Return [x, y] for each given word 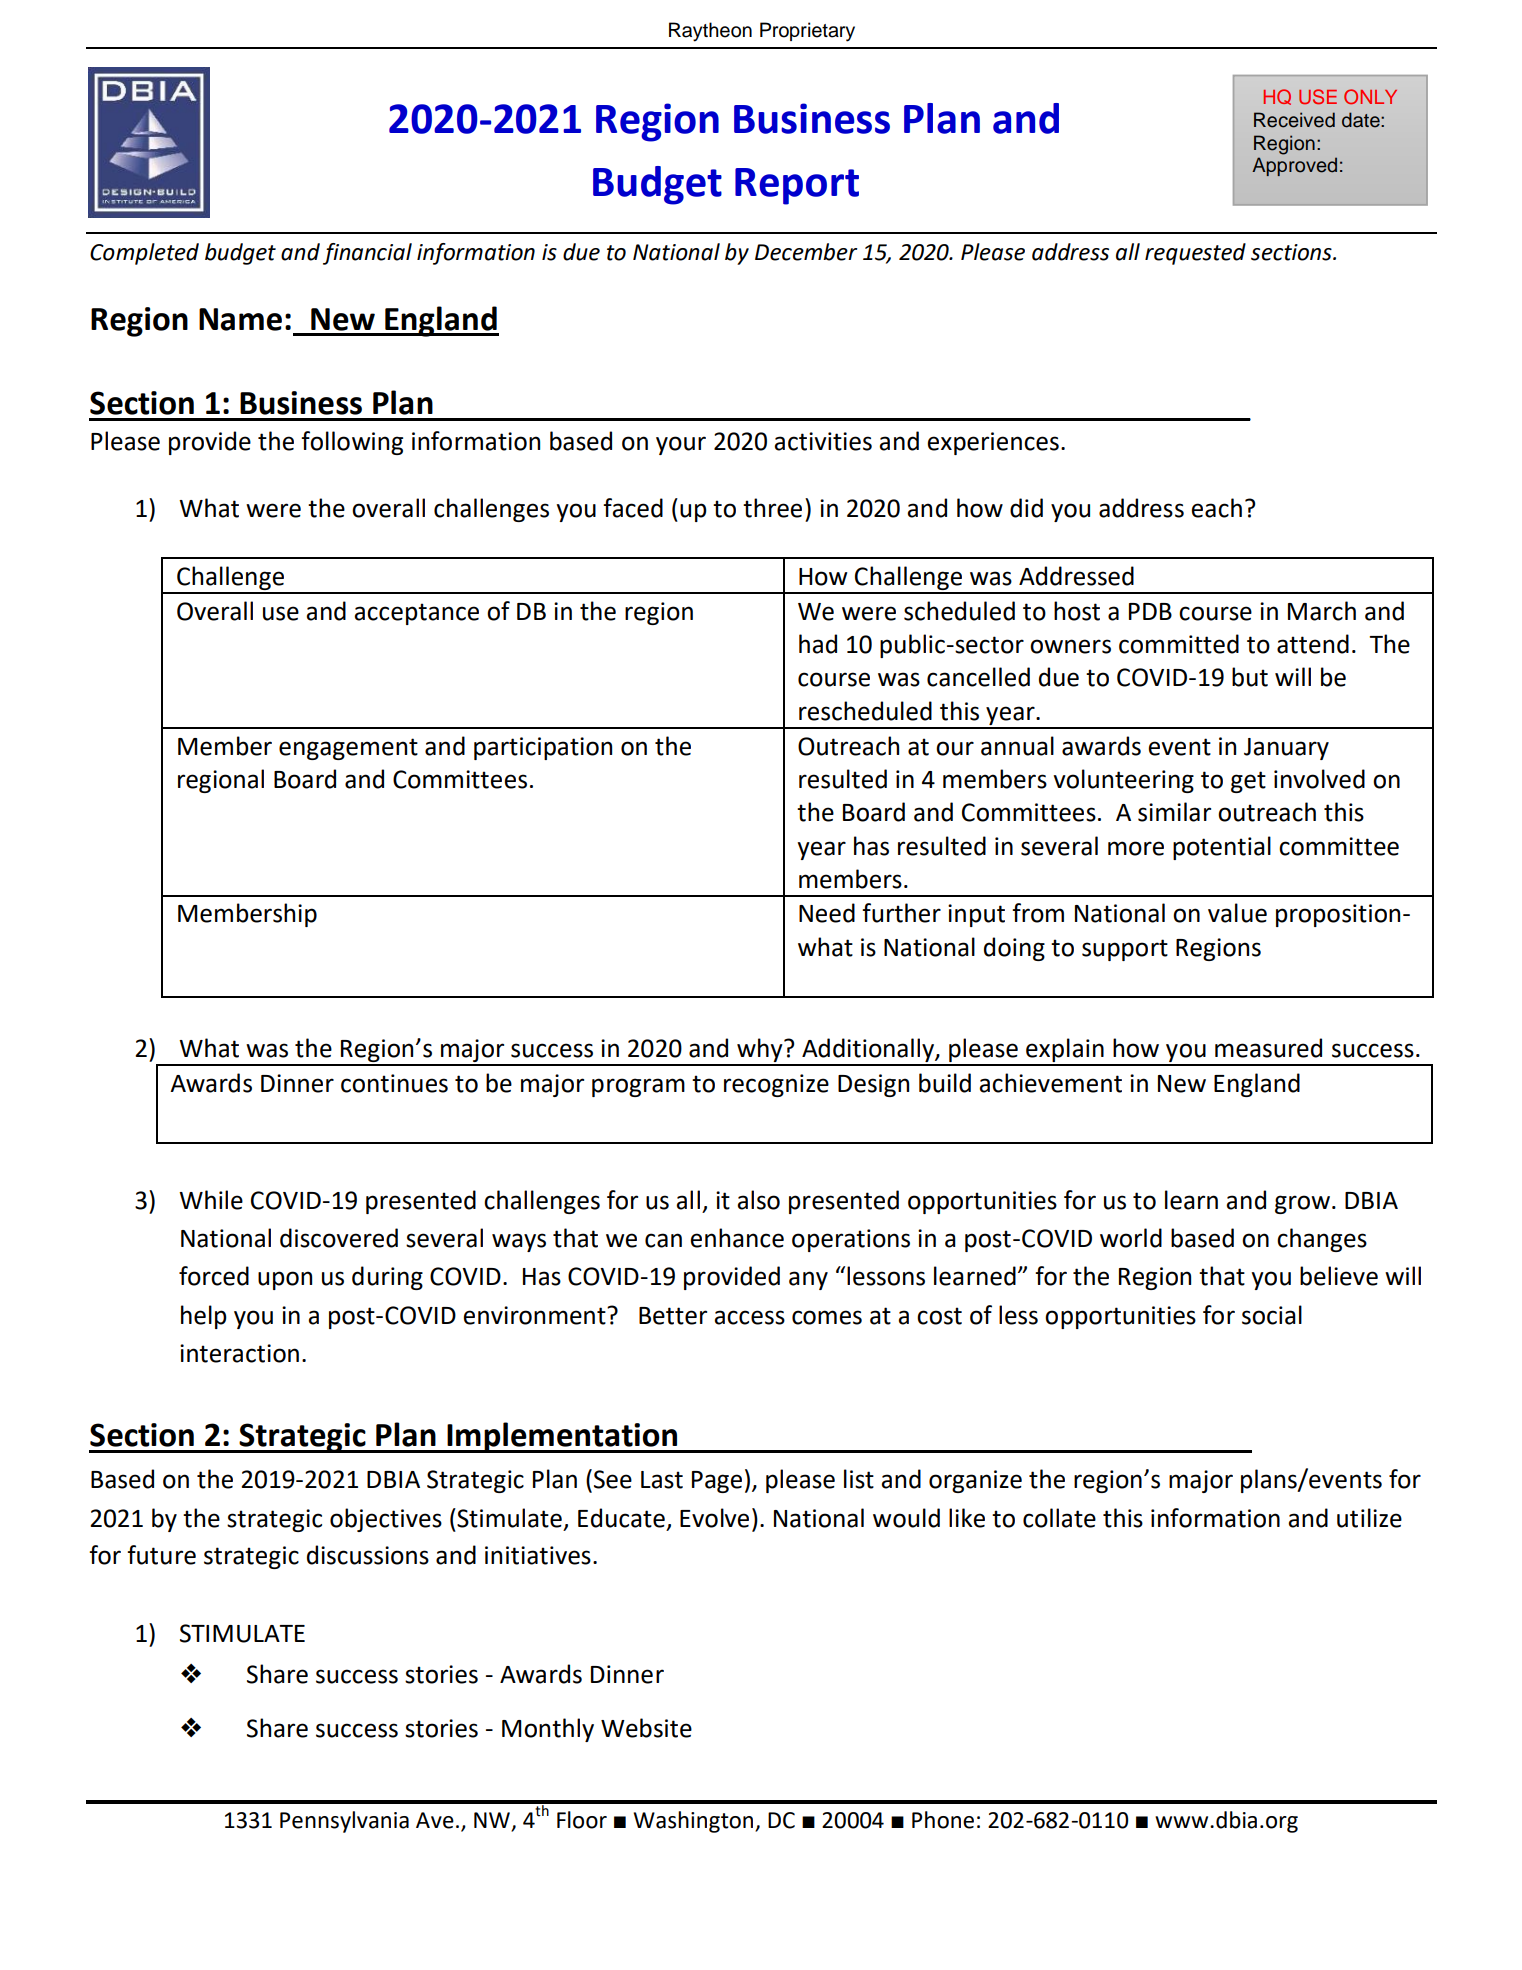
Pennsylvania [344, 1822]
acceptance [416, 614]
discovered [339, 1238]
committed [1179, 644]
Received [1294, 120]
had [818, 644]
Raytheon [710, 32]
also [758, 1200]
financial [367, 254]
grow [1302, 1204]
